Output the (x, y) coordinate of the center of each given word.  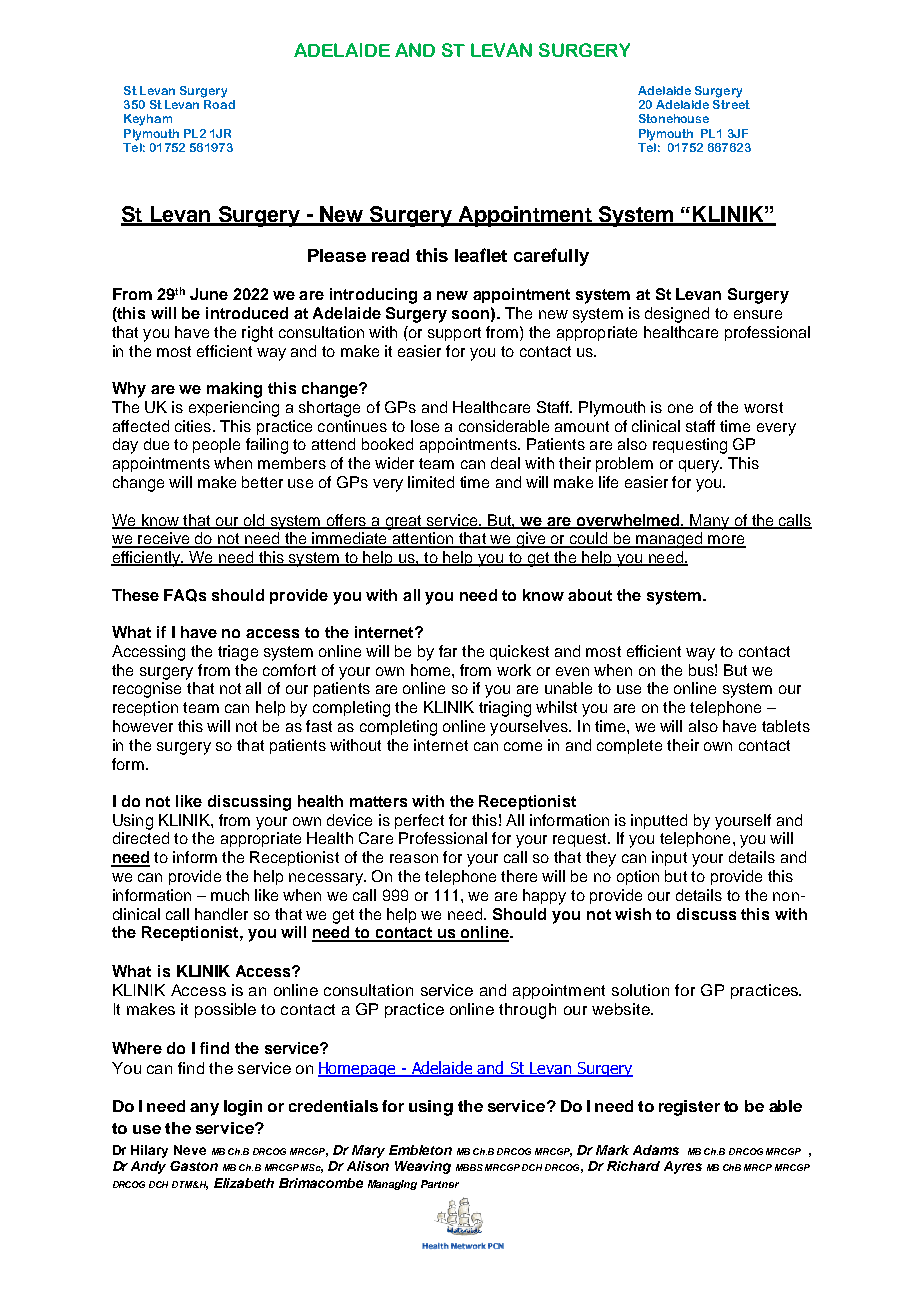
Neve (190, 1150)
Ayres (683, 1167)
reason (414, 858)
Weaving (423, 1167)
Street (731, 104)
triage (238, 653)
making (234, 390)
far (448, 651)
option (638, 877)
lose (425, 426)
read (390, 255)
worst (763, 407)
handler (221, 914)
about (590, 595)
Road (219, 104)
